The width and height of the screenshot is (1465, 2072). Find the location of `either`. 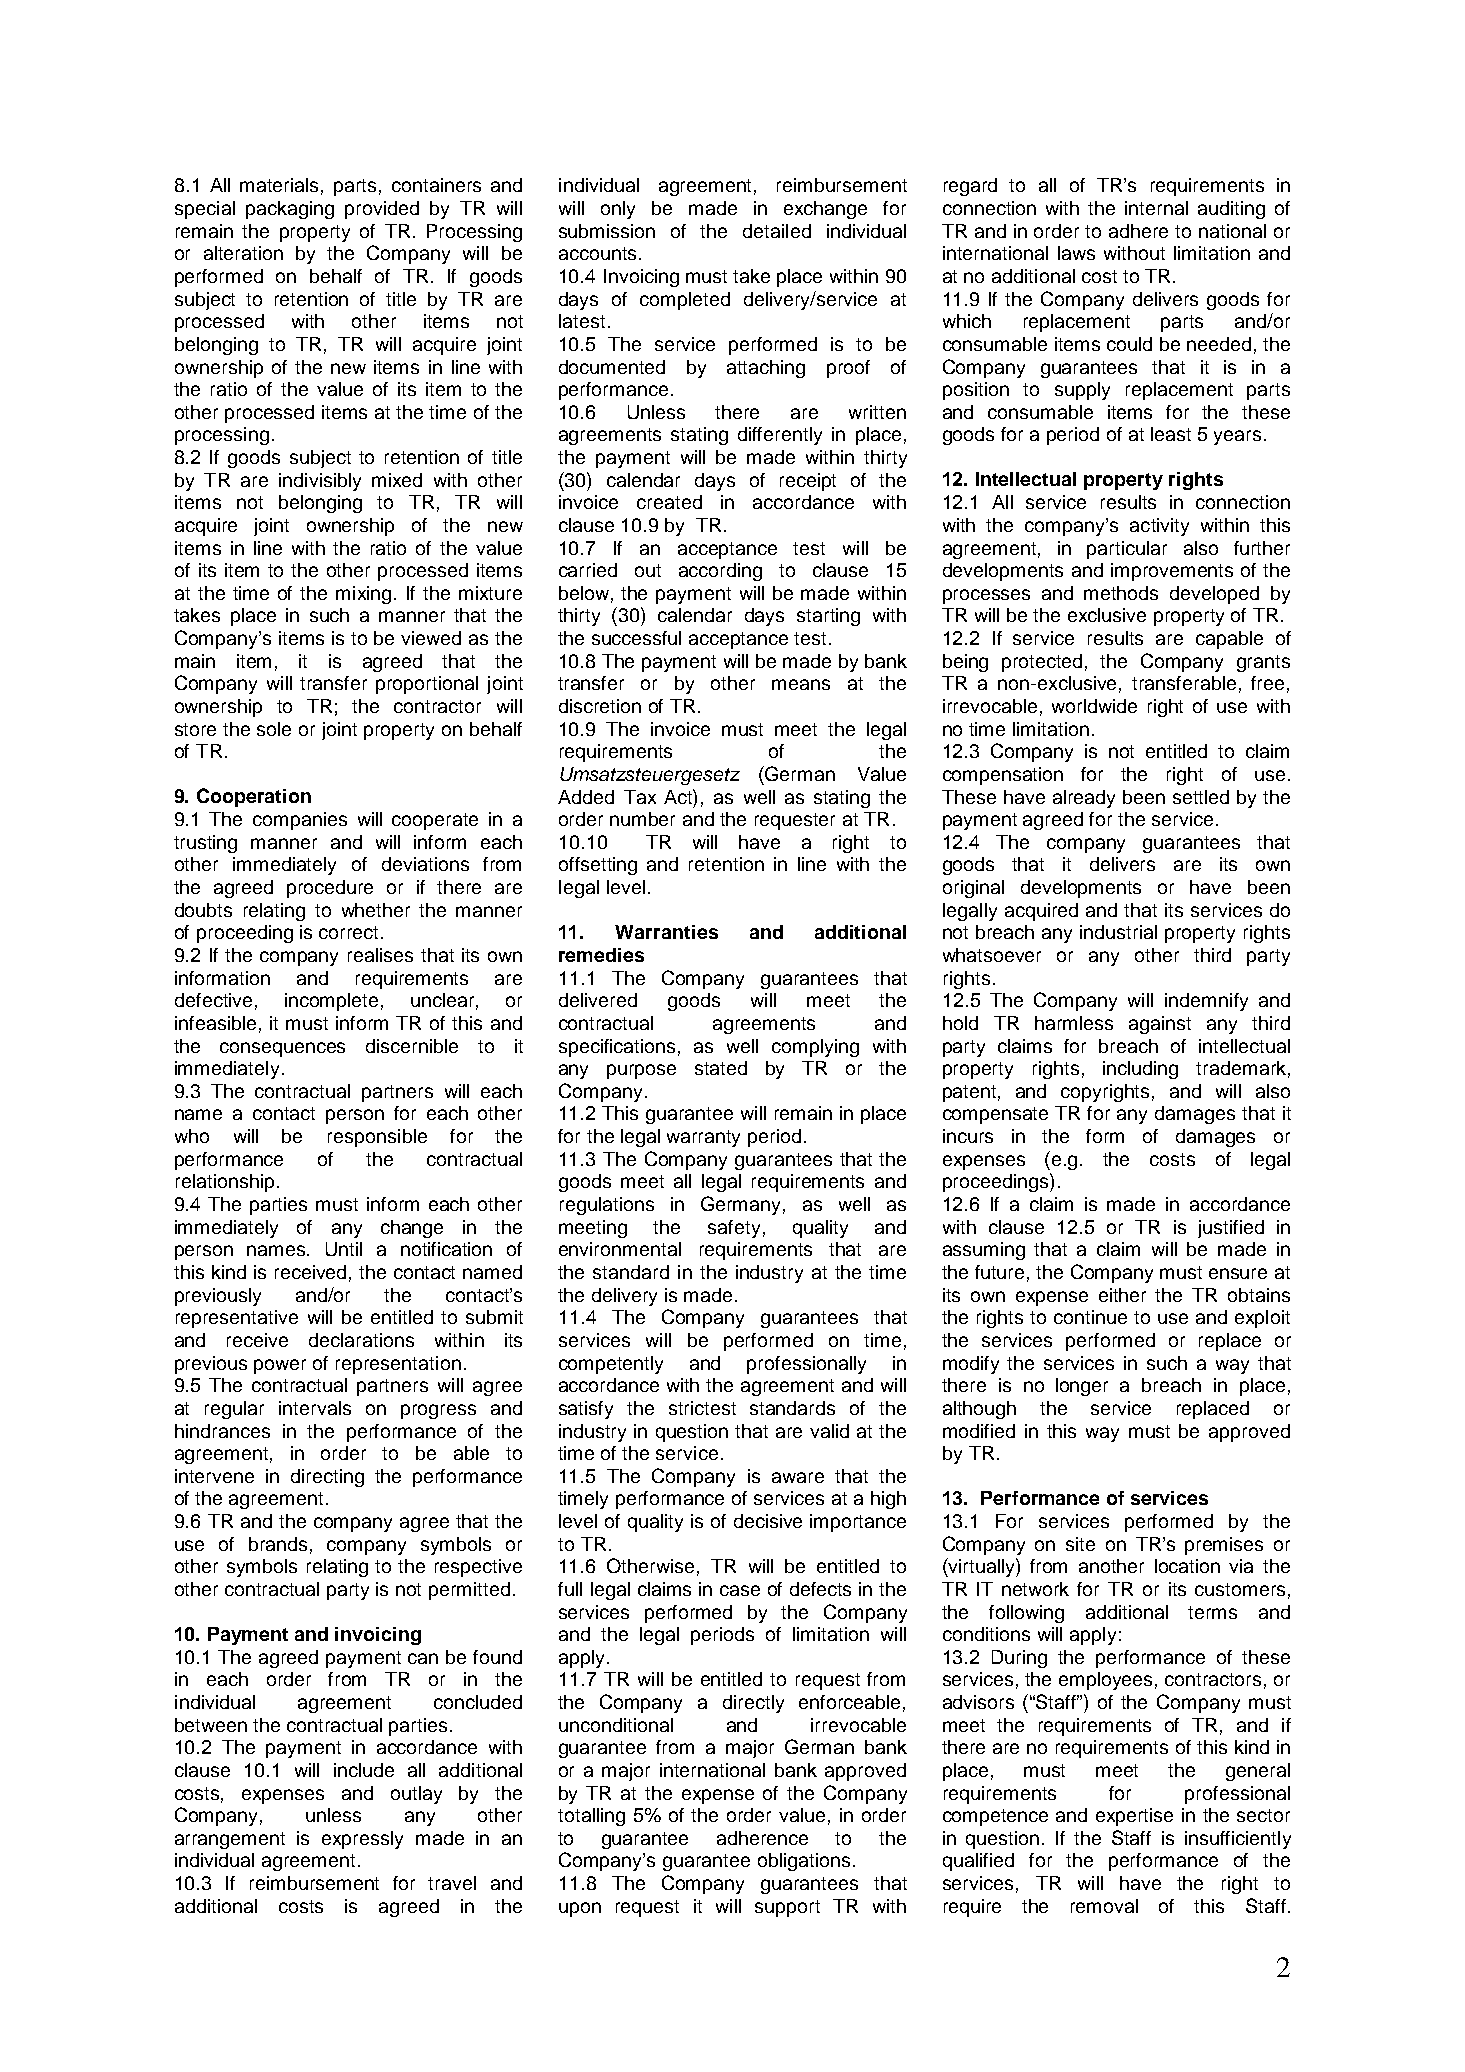

either is located at coordinates (1122, 1295).
